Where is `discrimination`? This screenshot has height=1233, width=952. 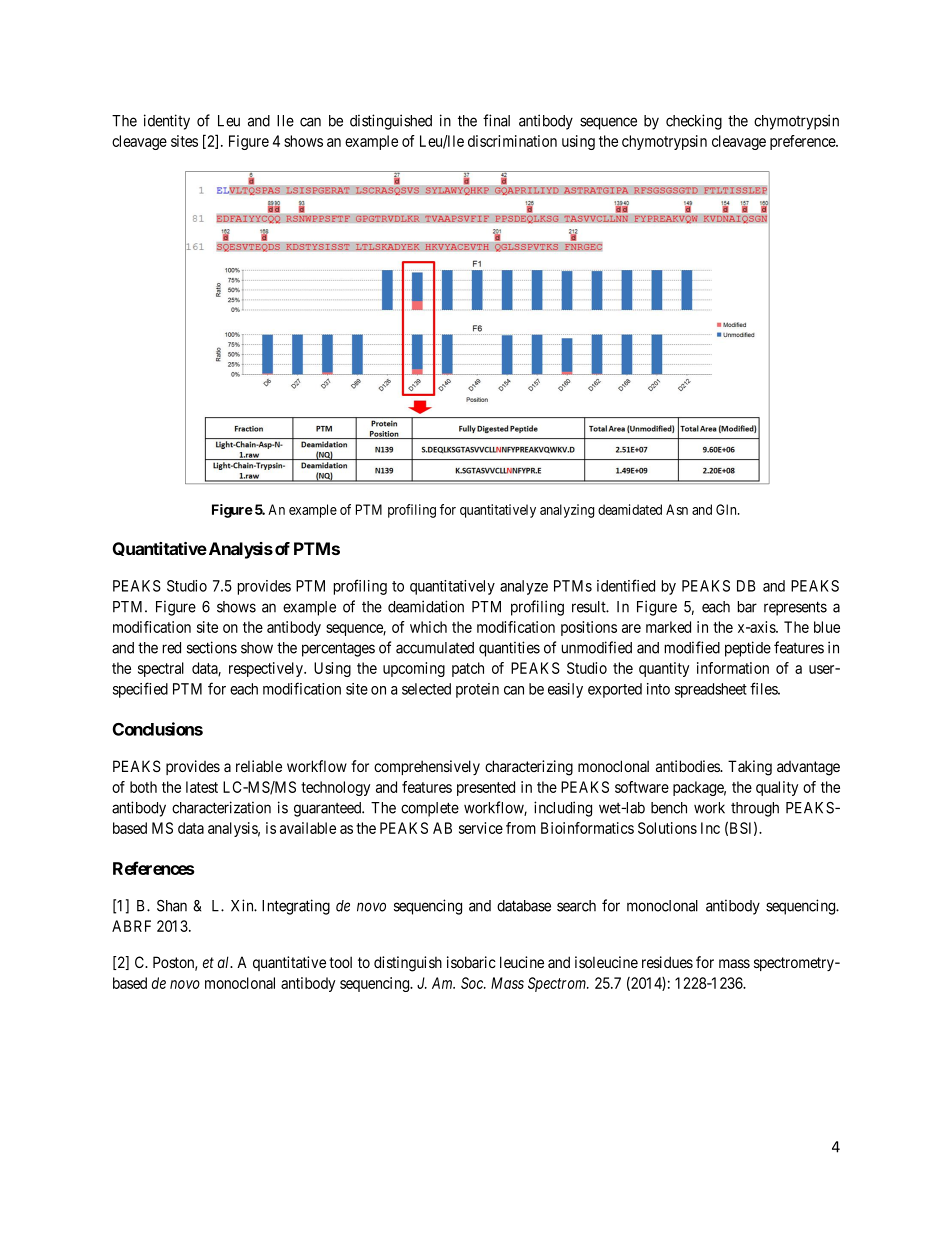 discrimination is located at coordinates (512, 141).
